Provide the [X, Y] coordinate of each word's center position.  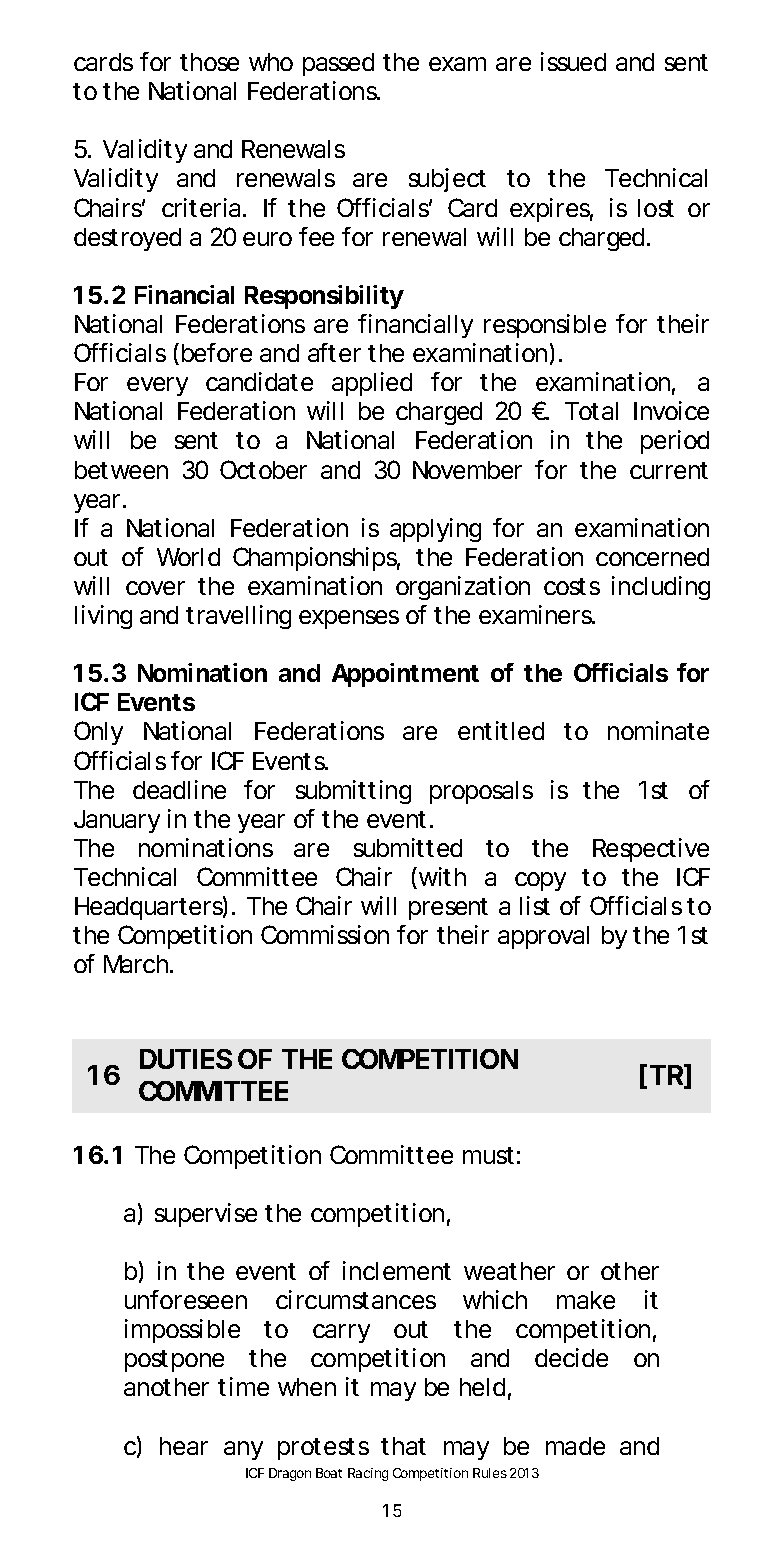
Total [591, 411]
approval [543, 937]
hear [184, 1446]
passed [338, 64]
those [209, 62]
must [488, 1155]
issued [573, 61]
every [157, 386]
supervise [206, 1215]
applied [372, 384]
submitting [353, 792]
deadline [179, 789]
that [403, 1446]
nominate [658, 730]
